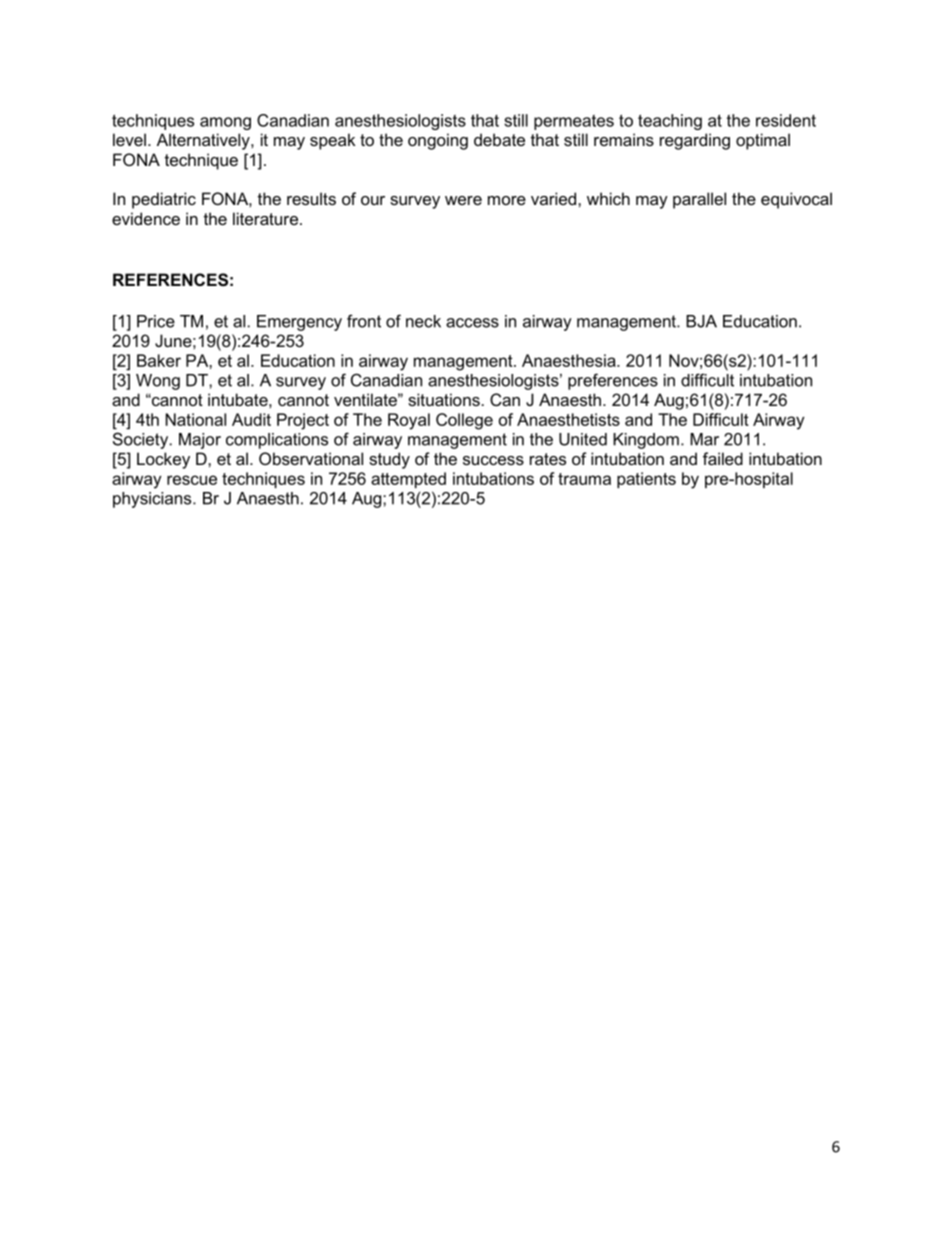  I want to click on regarding, so click(695, 141).
